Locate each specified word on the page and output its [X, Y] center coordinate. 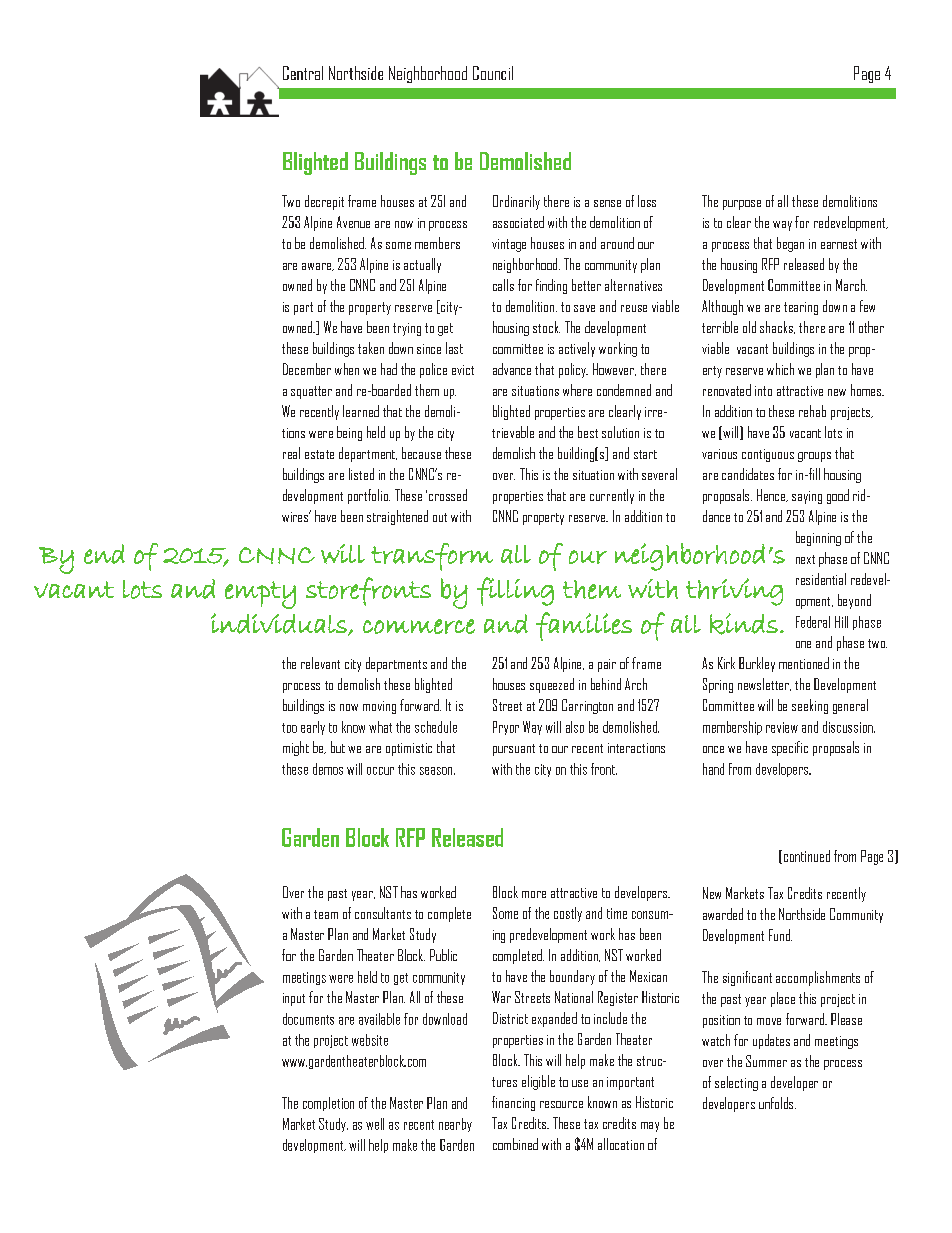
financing [513, 1103]
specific [790, 748]
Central [303, 73]
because [421, 453]
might [296, 748]
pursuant [514, 750]
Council [493, 73]
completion [328, 1104]
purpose [742, 205]
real [291, 453]
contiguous [768, 455]
